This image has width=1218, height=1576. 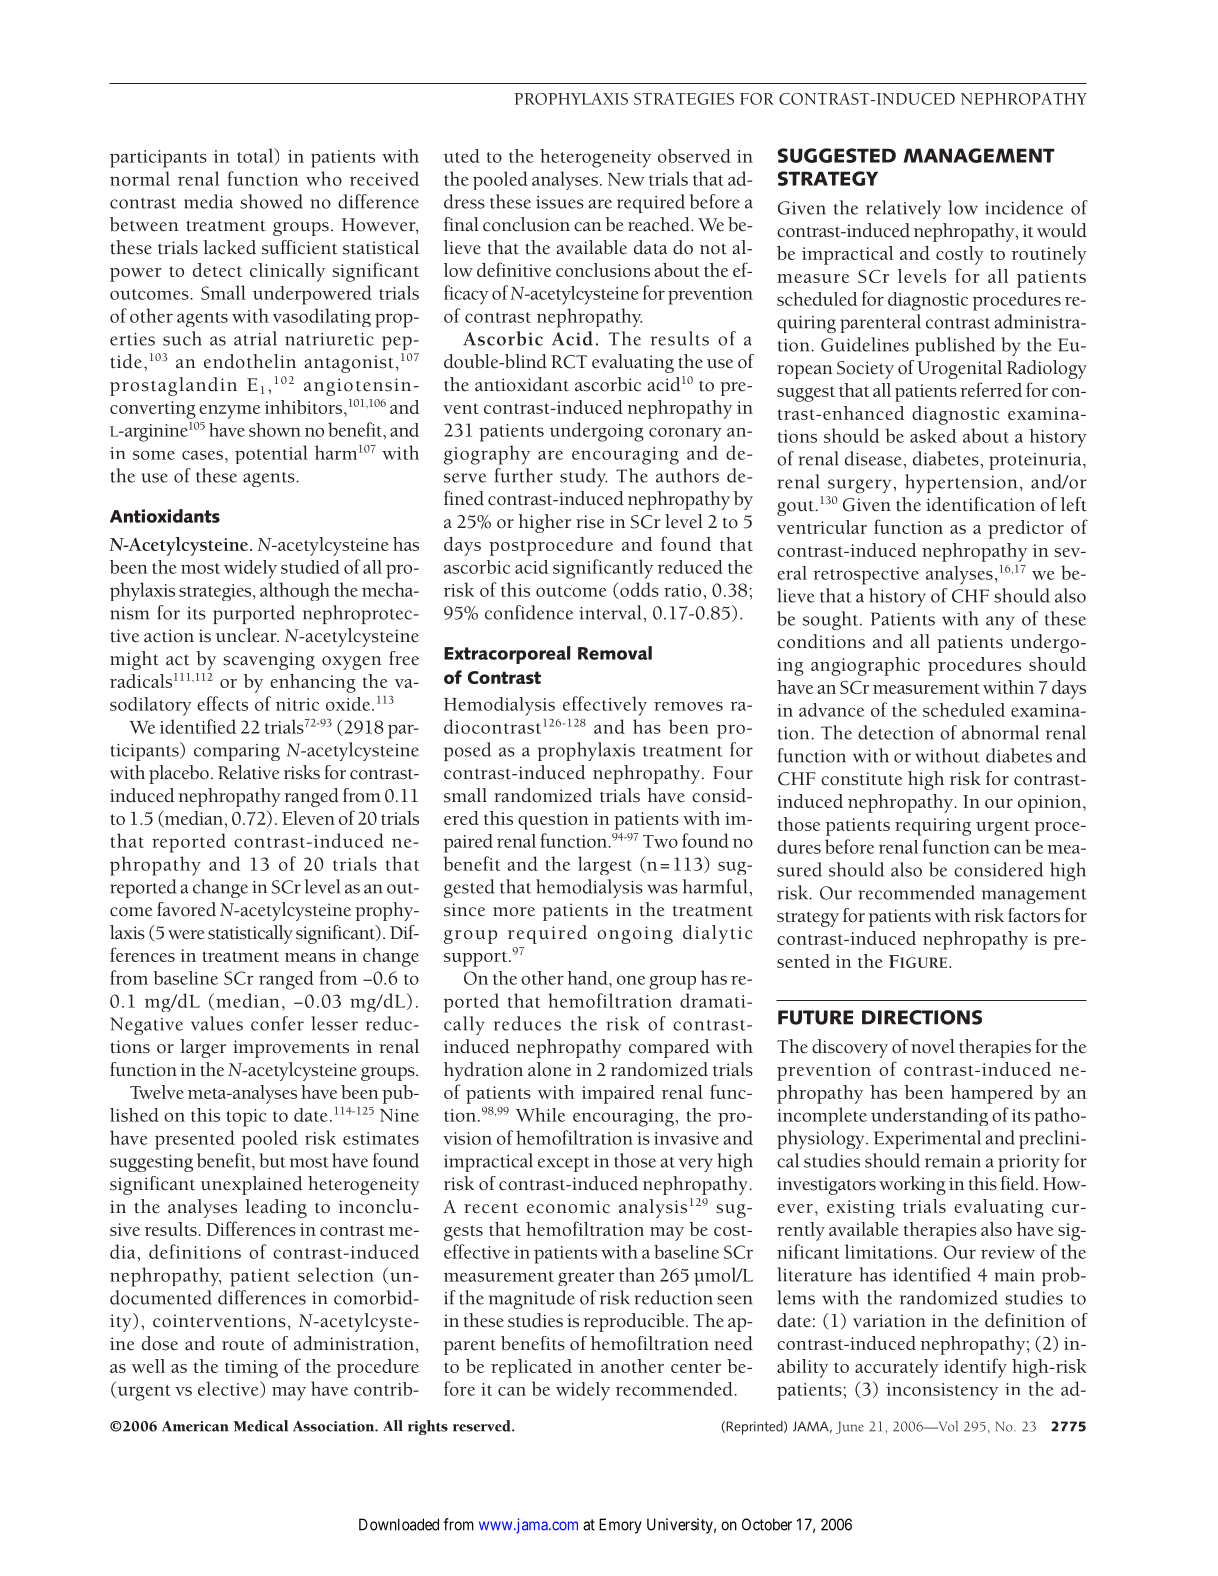 What do you see at coordinates (1024, 207) in the image?
I see `incidence` at bounding box center [1024, 207].
